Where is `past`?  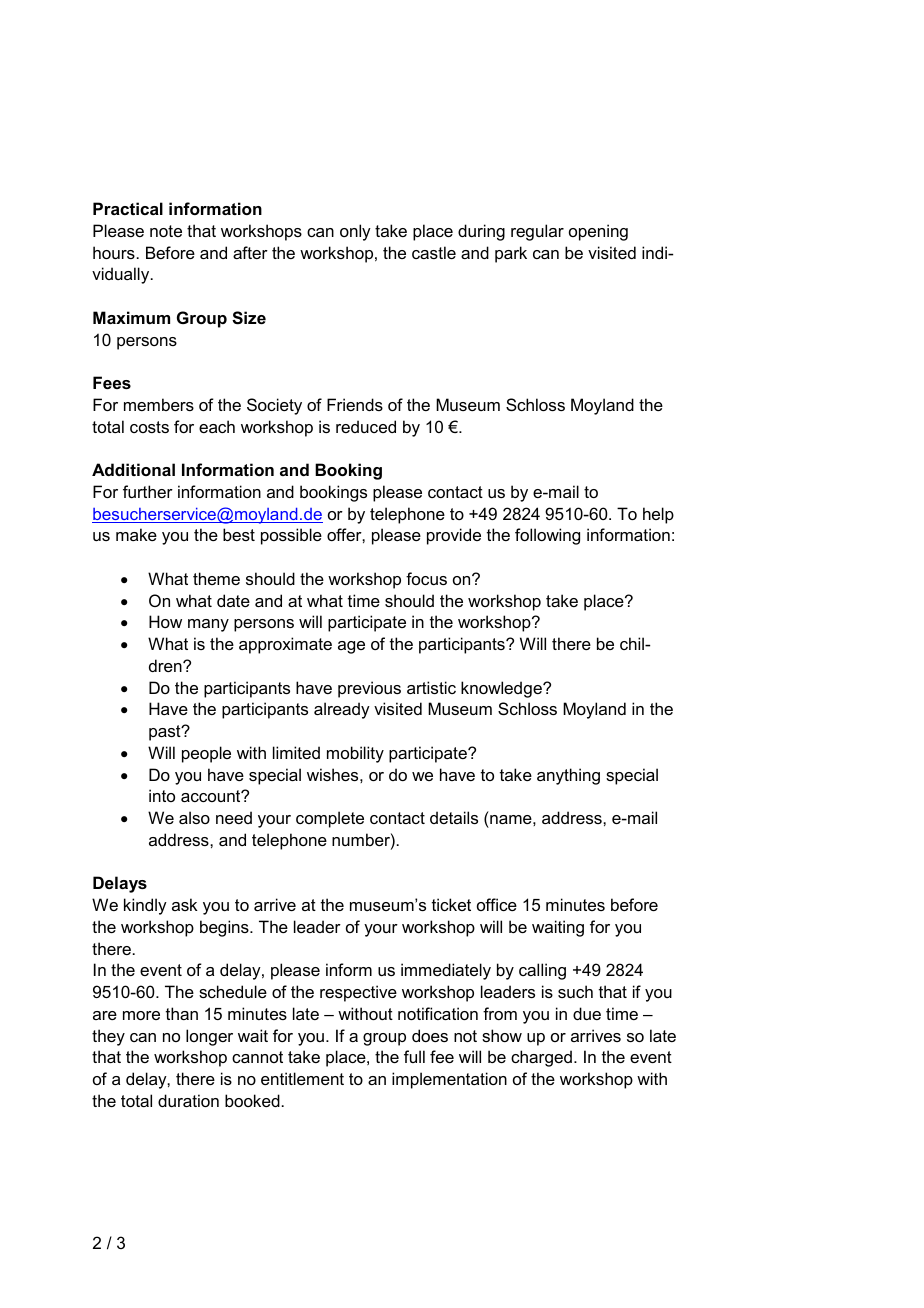 past is located at coordinates (166, 733).
